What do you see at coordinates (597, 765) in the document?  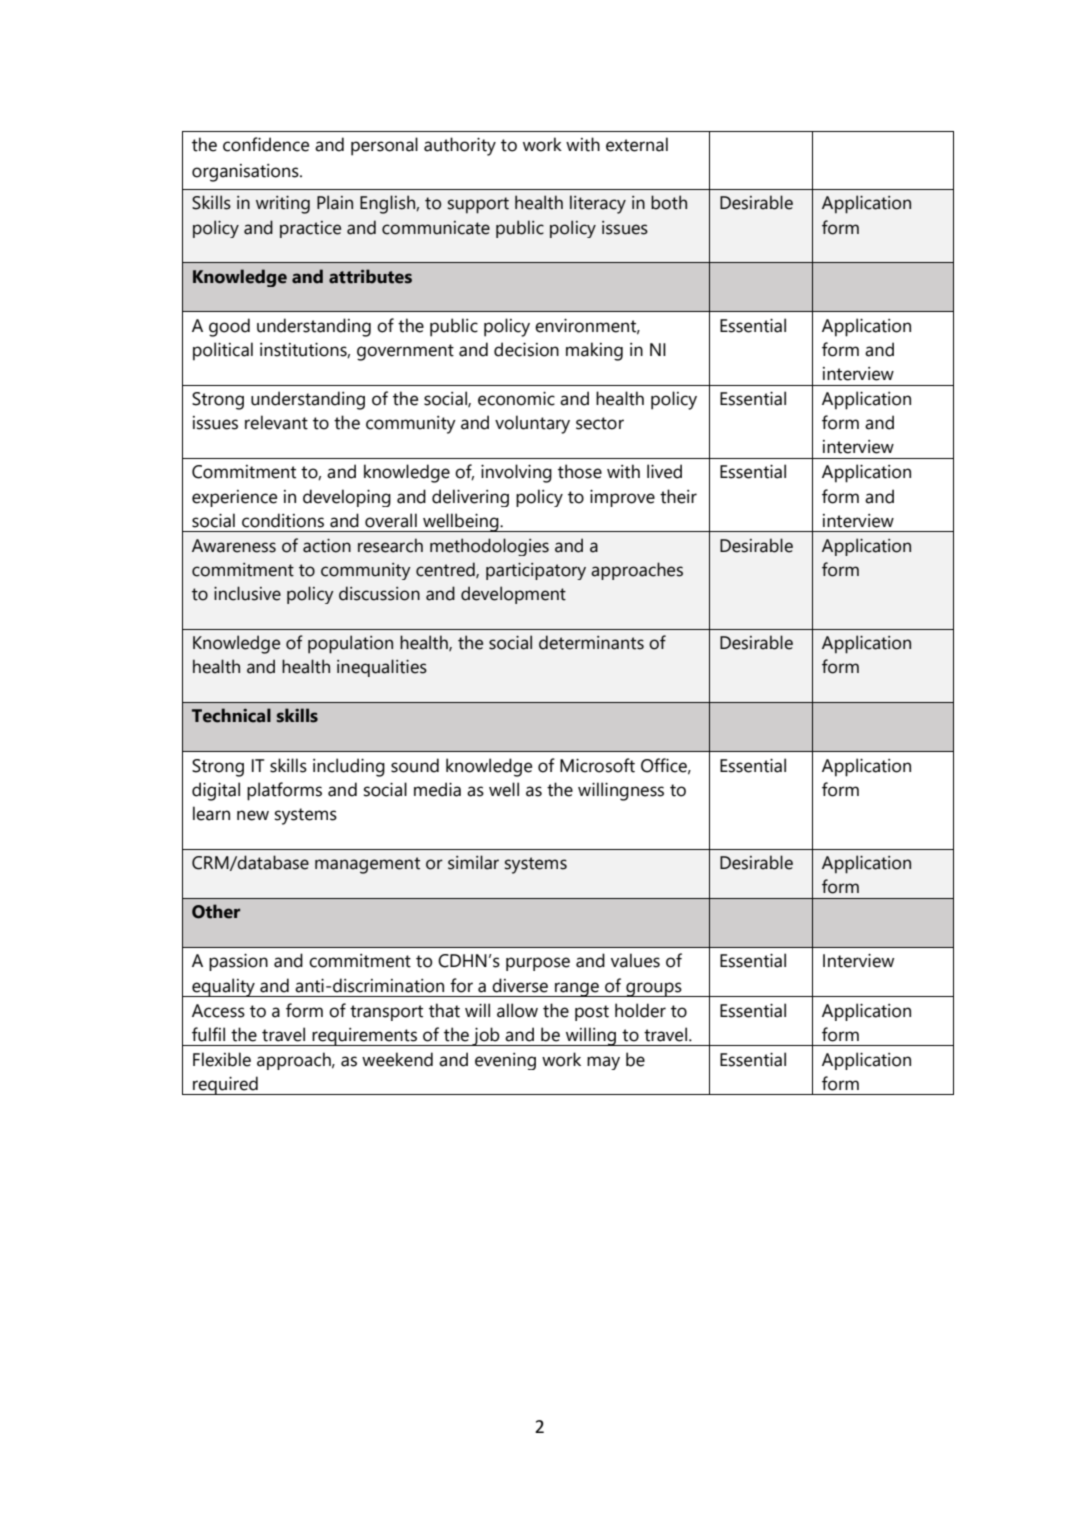 I see `Microsoft` at bounding box center [597, 765].
